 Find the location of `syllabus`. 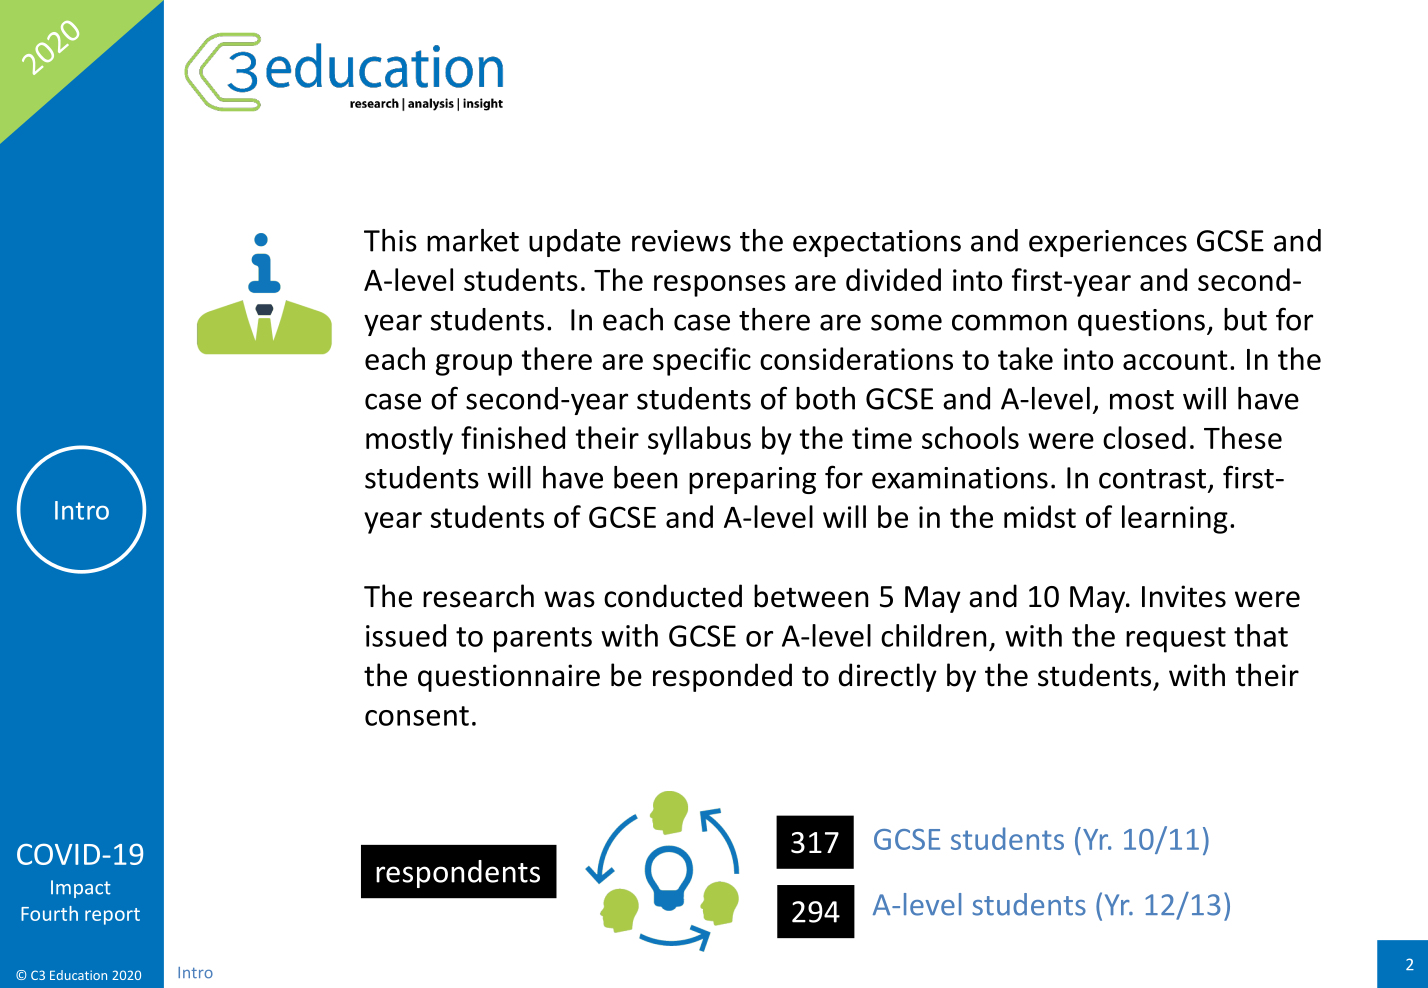

syllabus is located at coordinates (699, 440).
